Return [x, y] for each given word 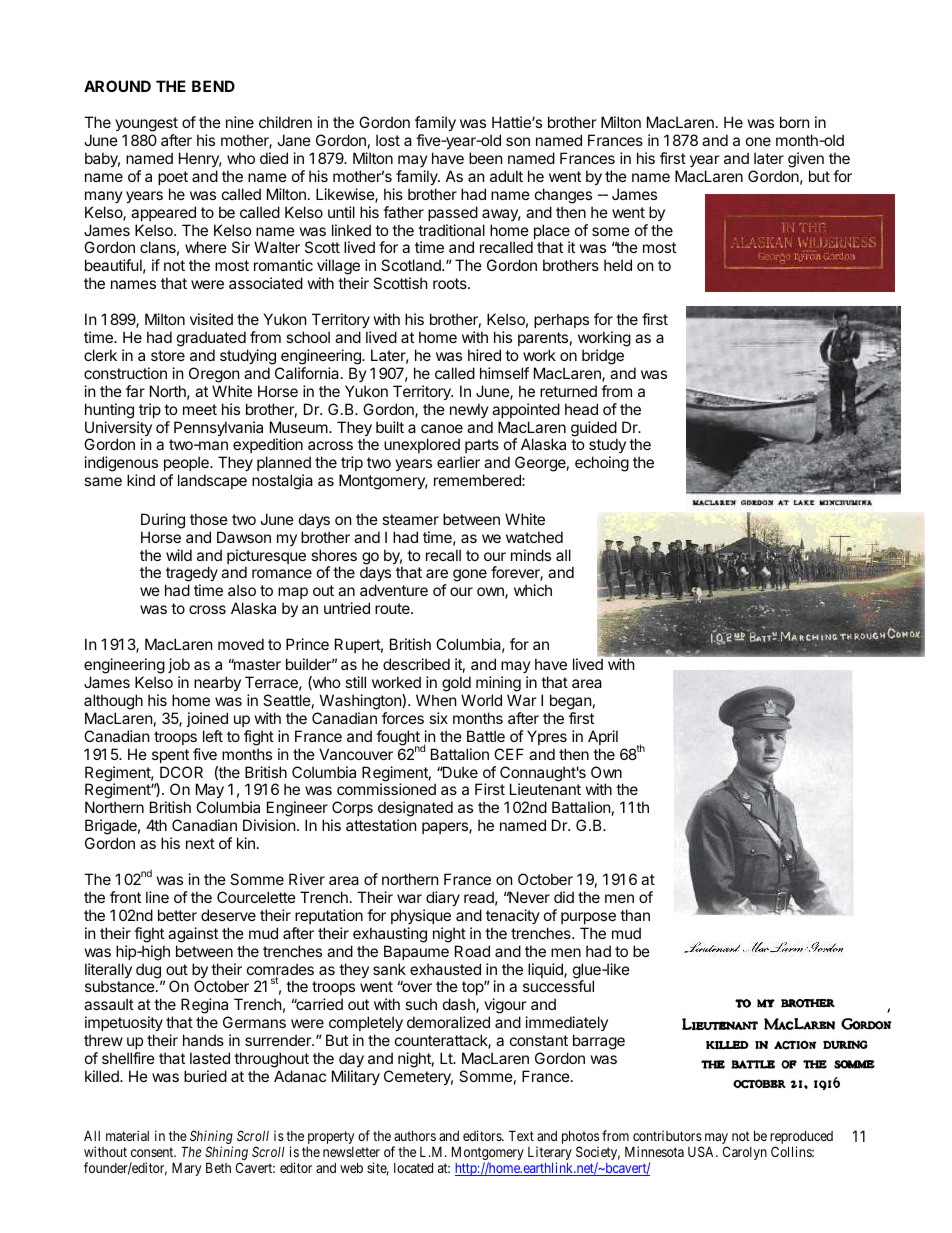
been [485, 158]
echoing [602, 464]
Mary [186, 1169]
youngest [146, 126]
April [603, 737]
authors [415, 1135]
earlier [458, 462]
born [794, 122]
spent [170, 756]
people [187, 463]
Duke [459, 772]
